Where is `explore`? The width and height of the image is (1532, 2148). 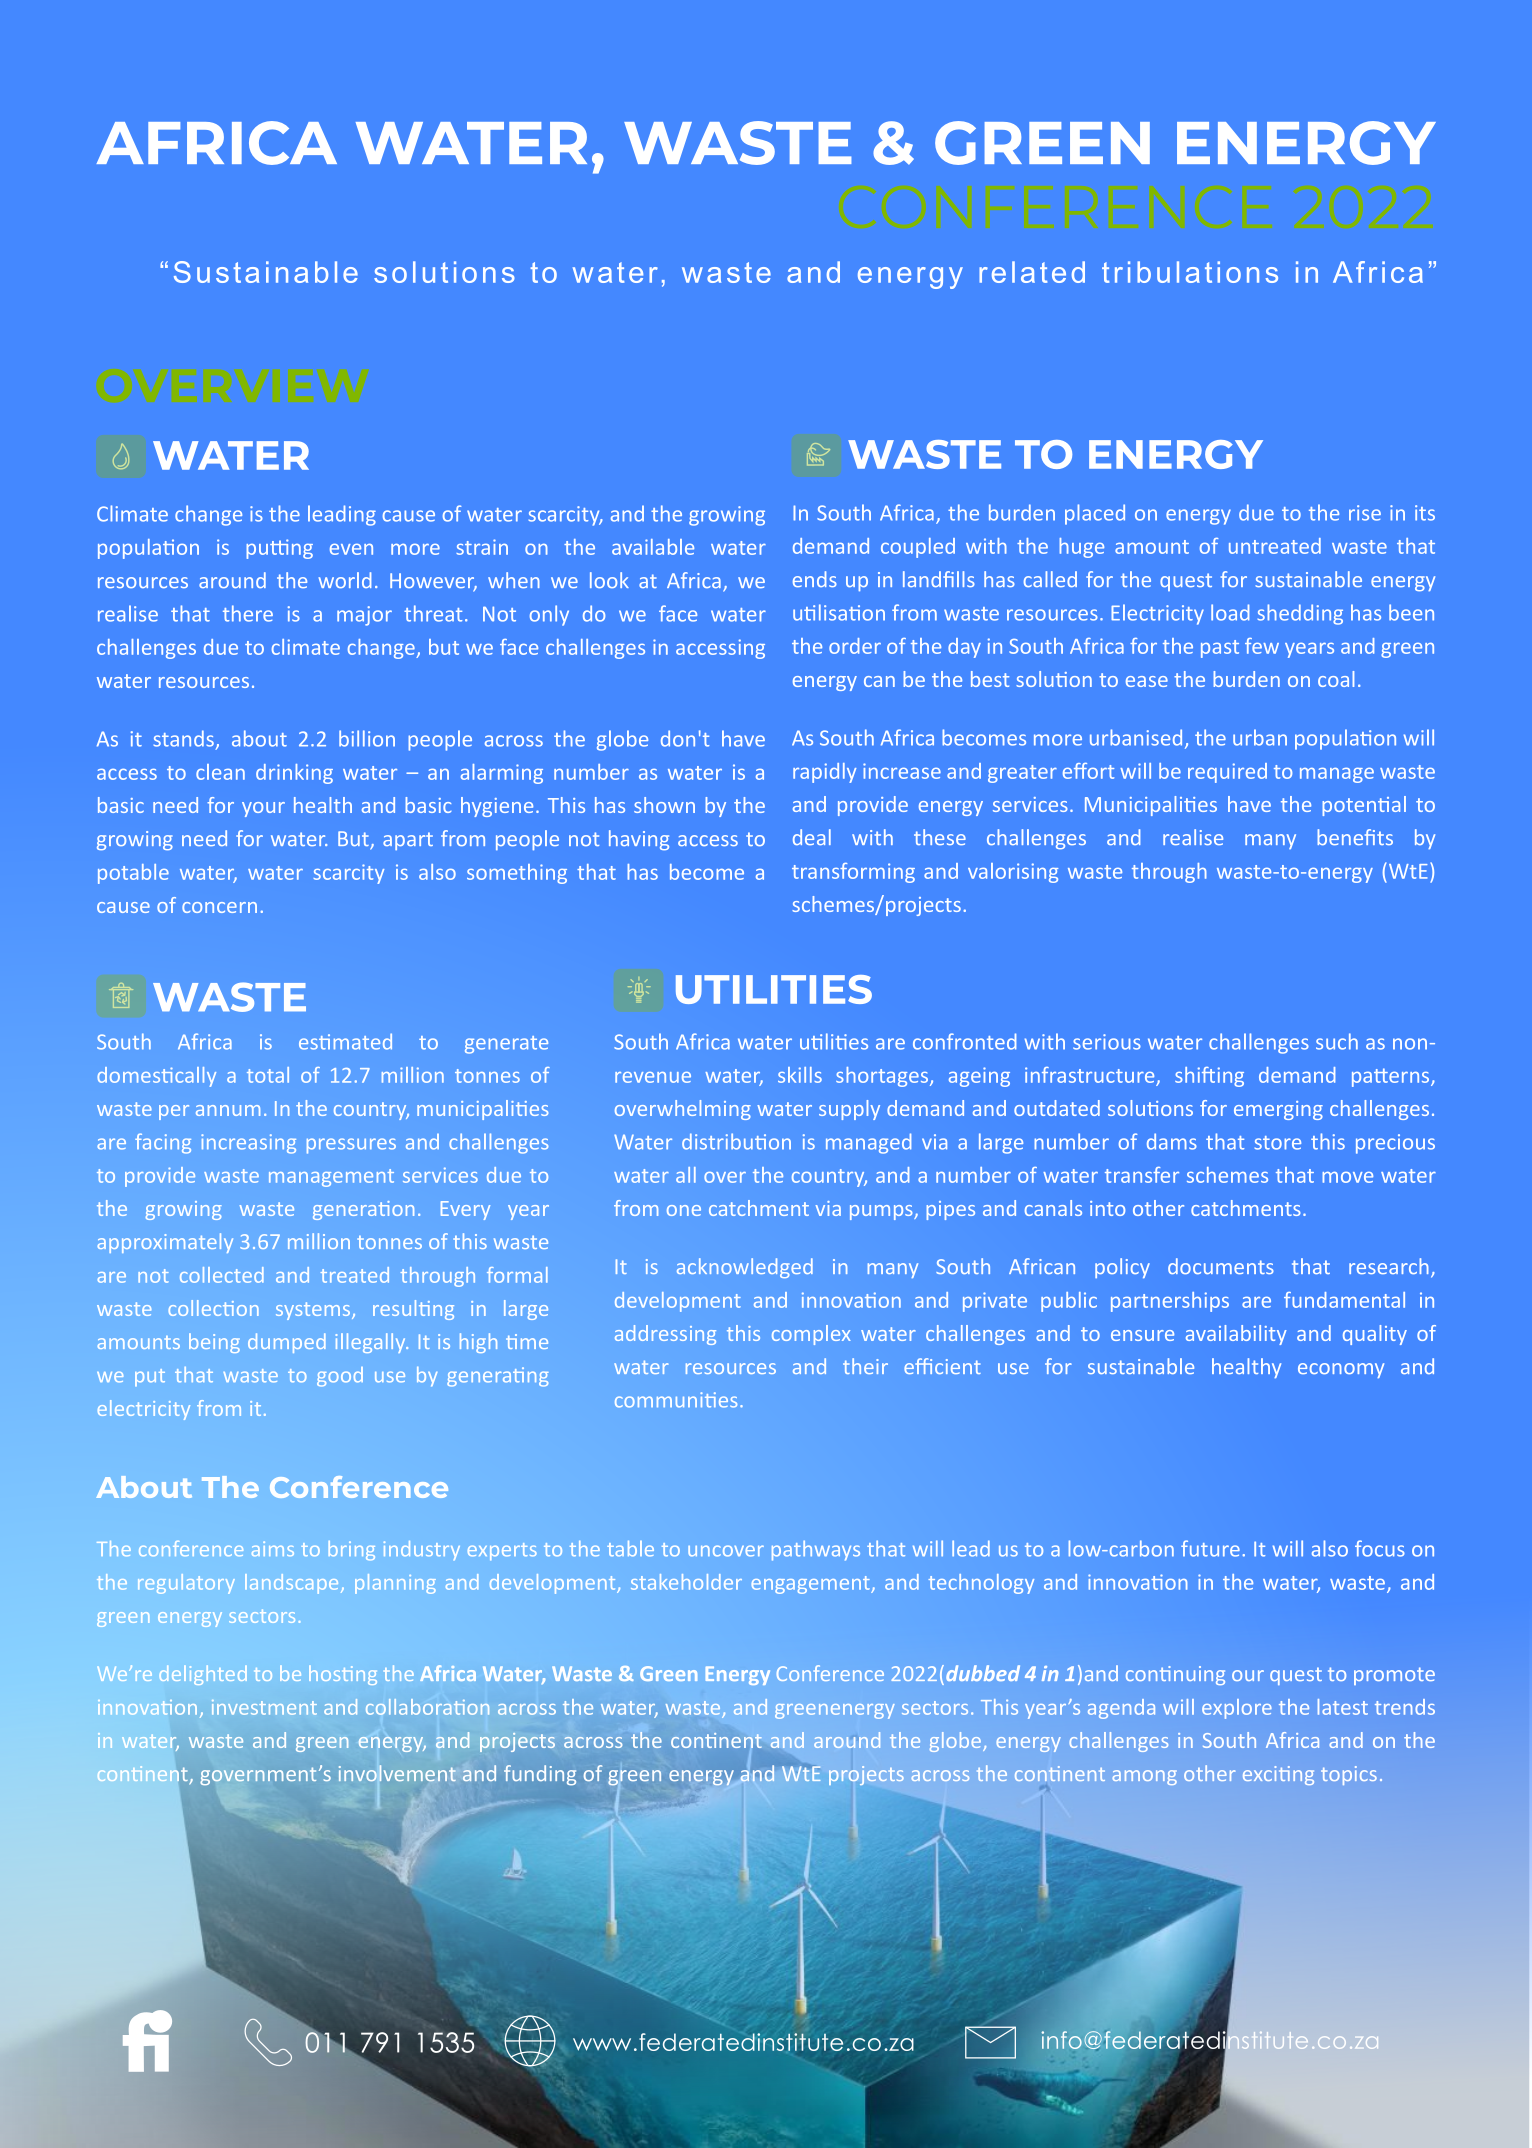
explore is located at coordinates (1237, 1709).
